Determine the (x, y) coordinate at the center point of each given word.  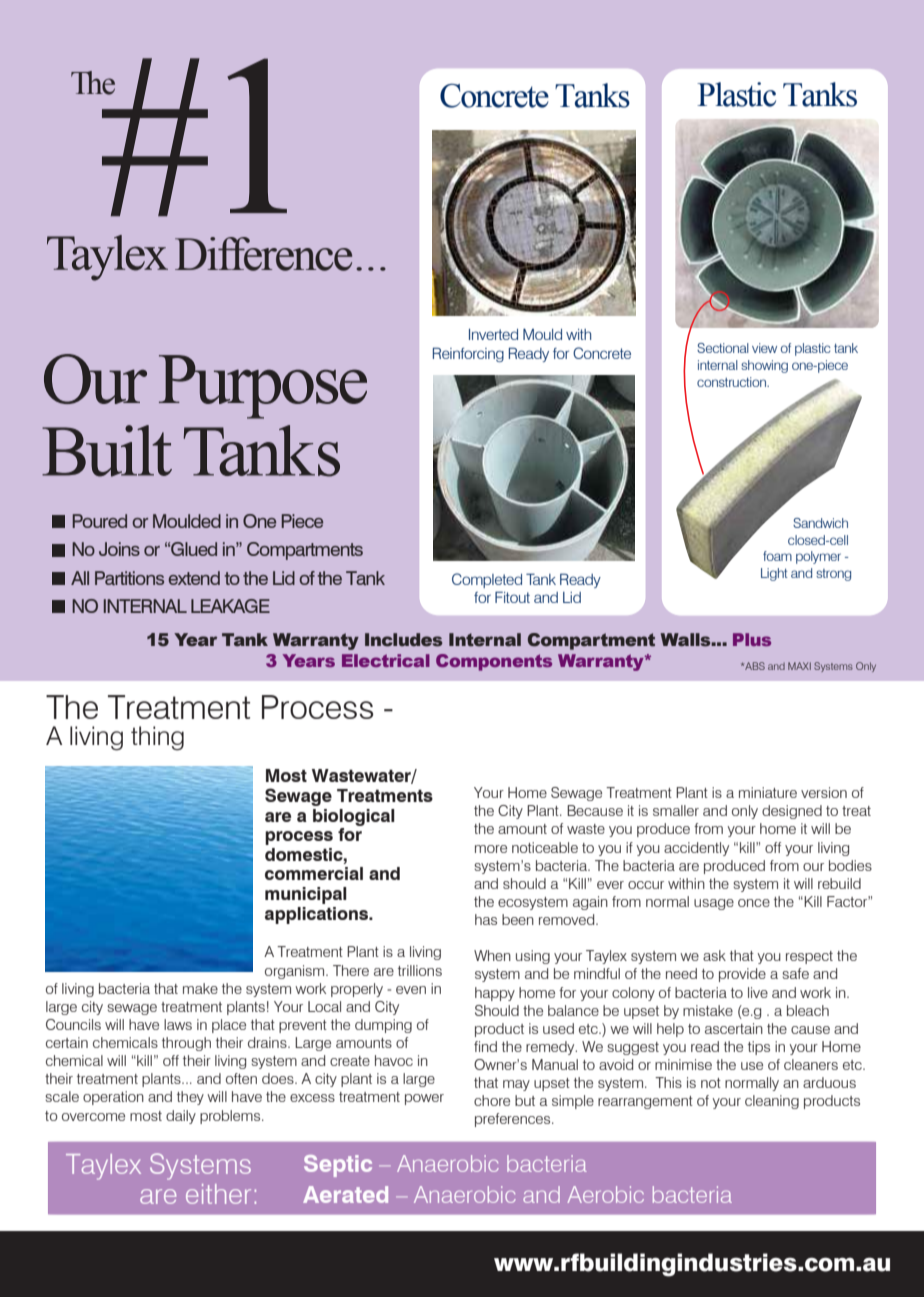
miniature (768, 792)
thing (157, 738)
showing (764, 366)
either (218, 1194)
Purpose (263, 387)
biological (354, 817)
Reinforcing (468, 354)
